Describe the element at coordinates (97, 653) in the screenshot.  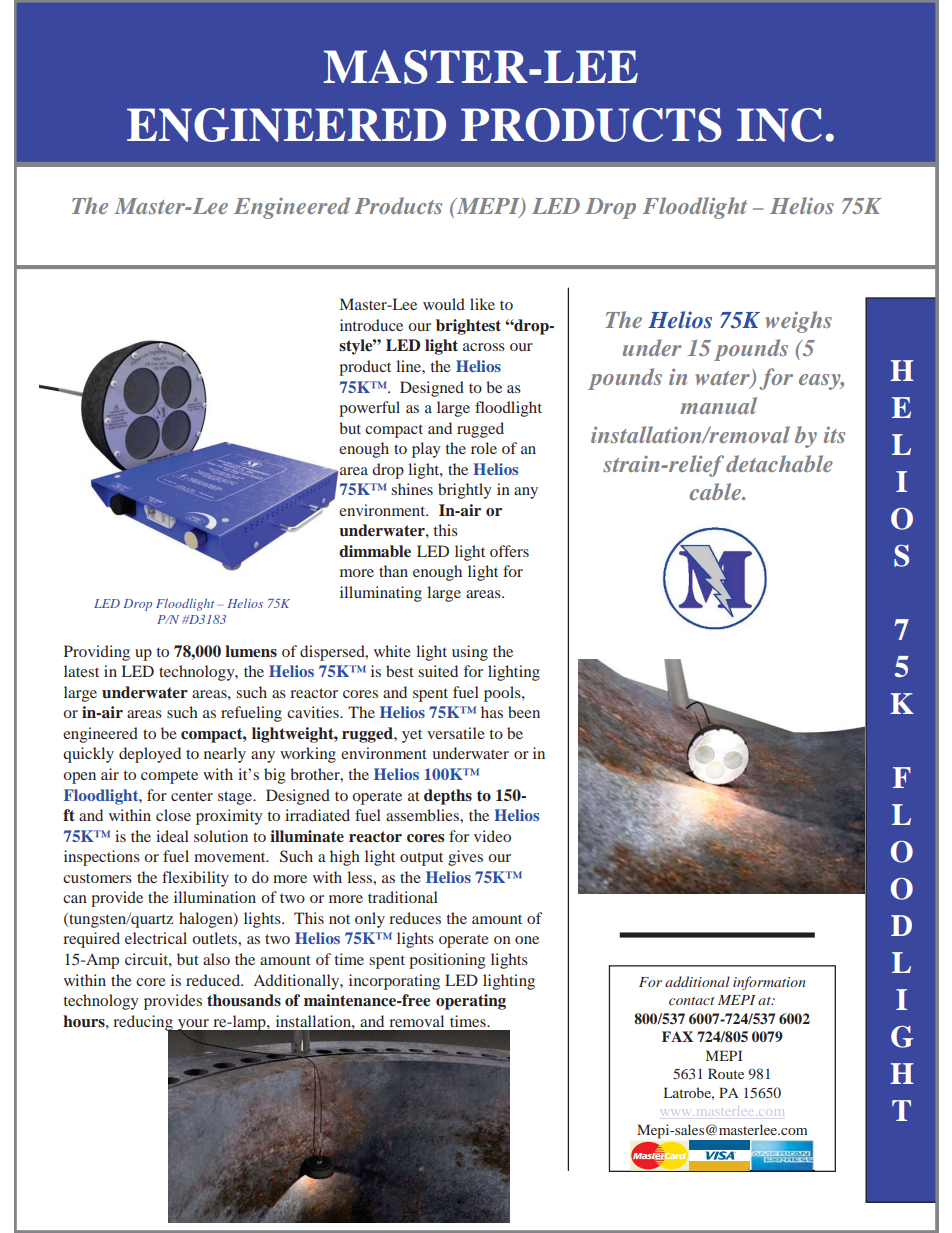
I see `Providing` at that location.
